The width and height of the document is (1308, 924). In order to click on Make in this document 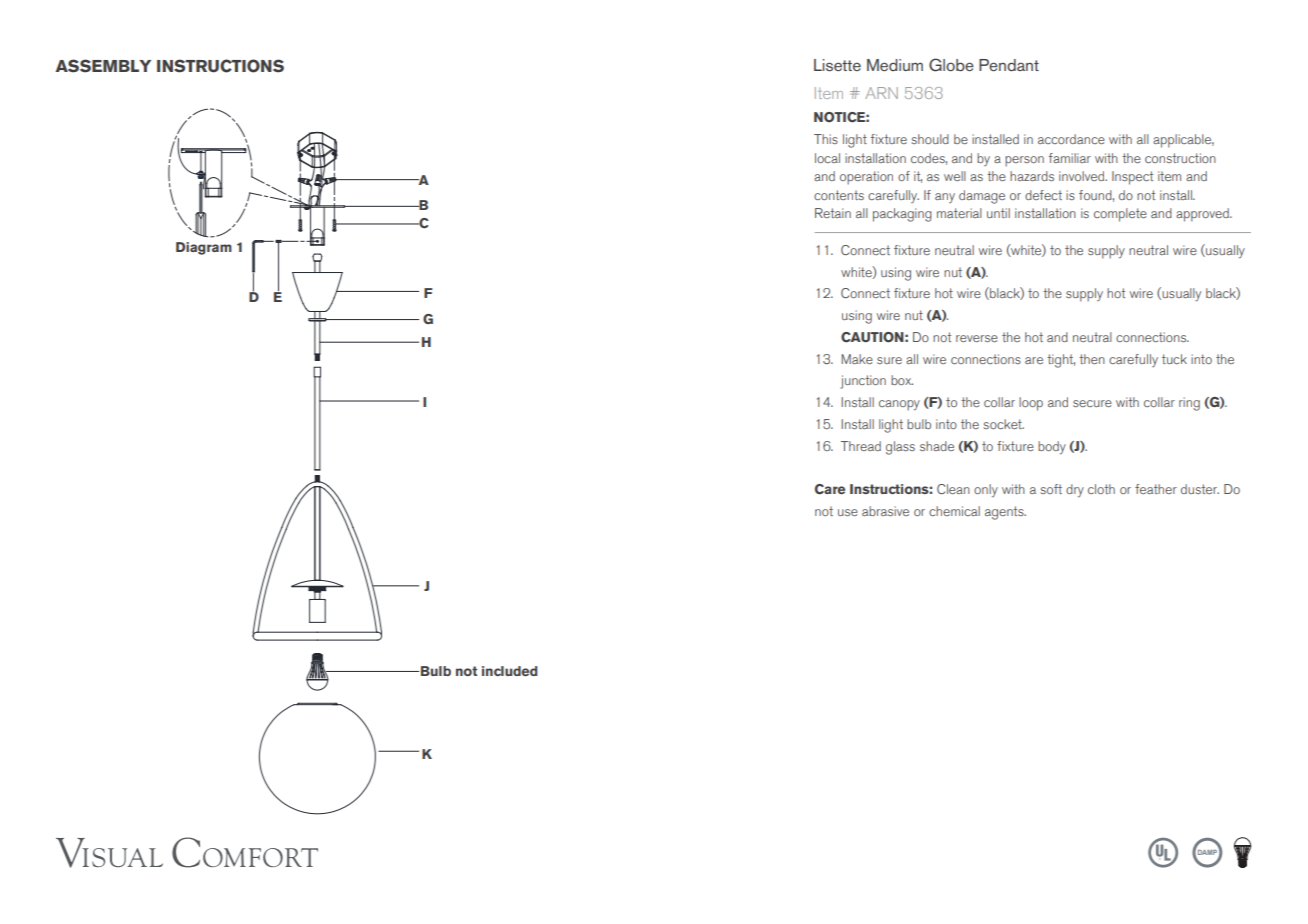, I will do `click(857, 359)`.
